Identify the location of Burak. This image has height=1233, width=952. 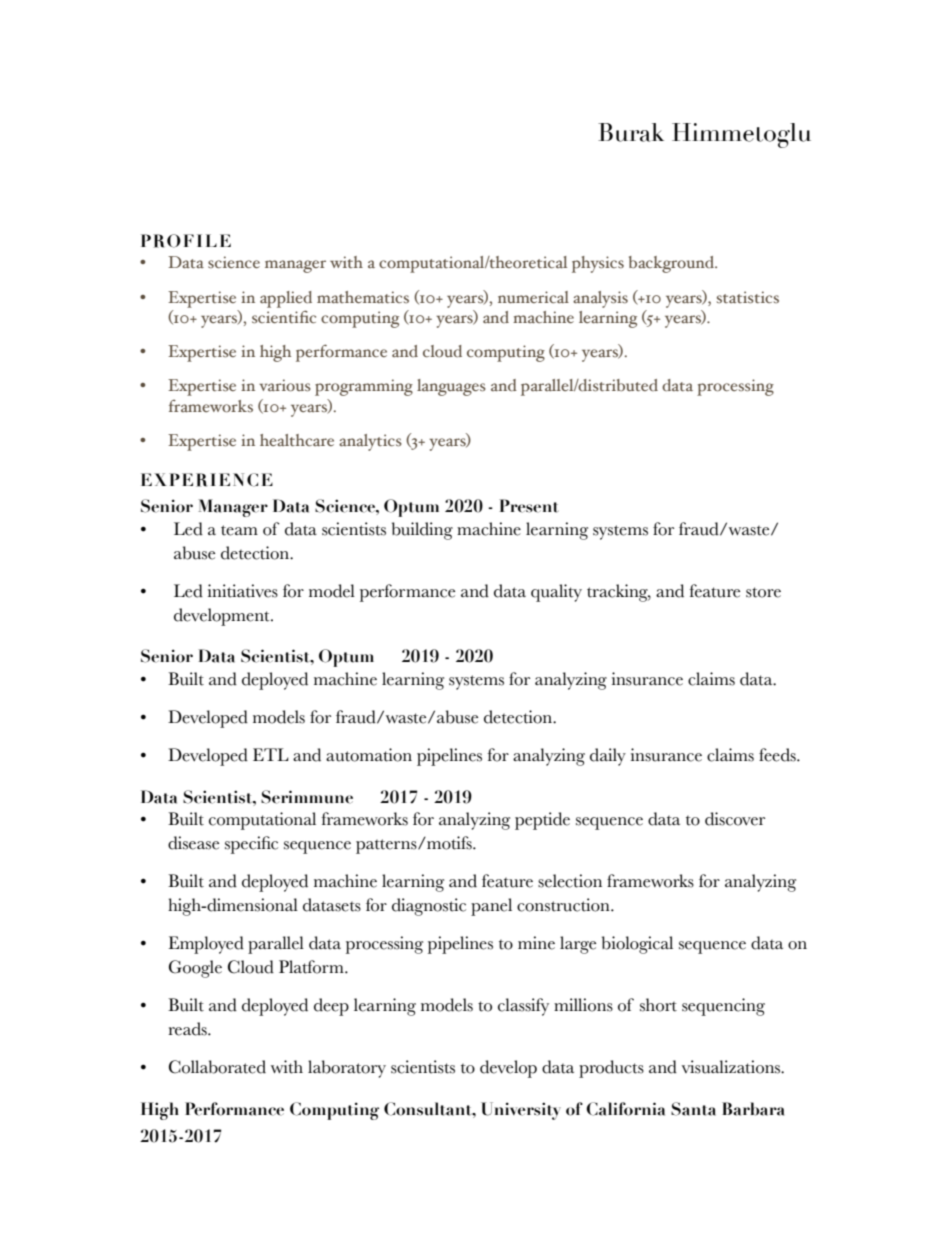
(631, 132).
